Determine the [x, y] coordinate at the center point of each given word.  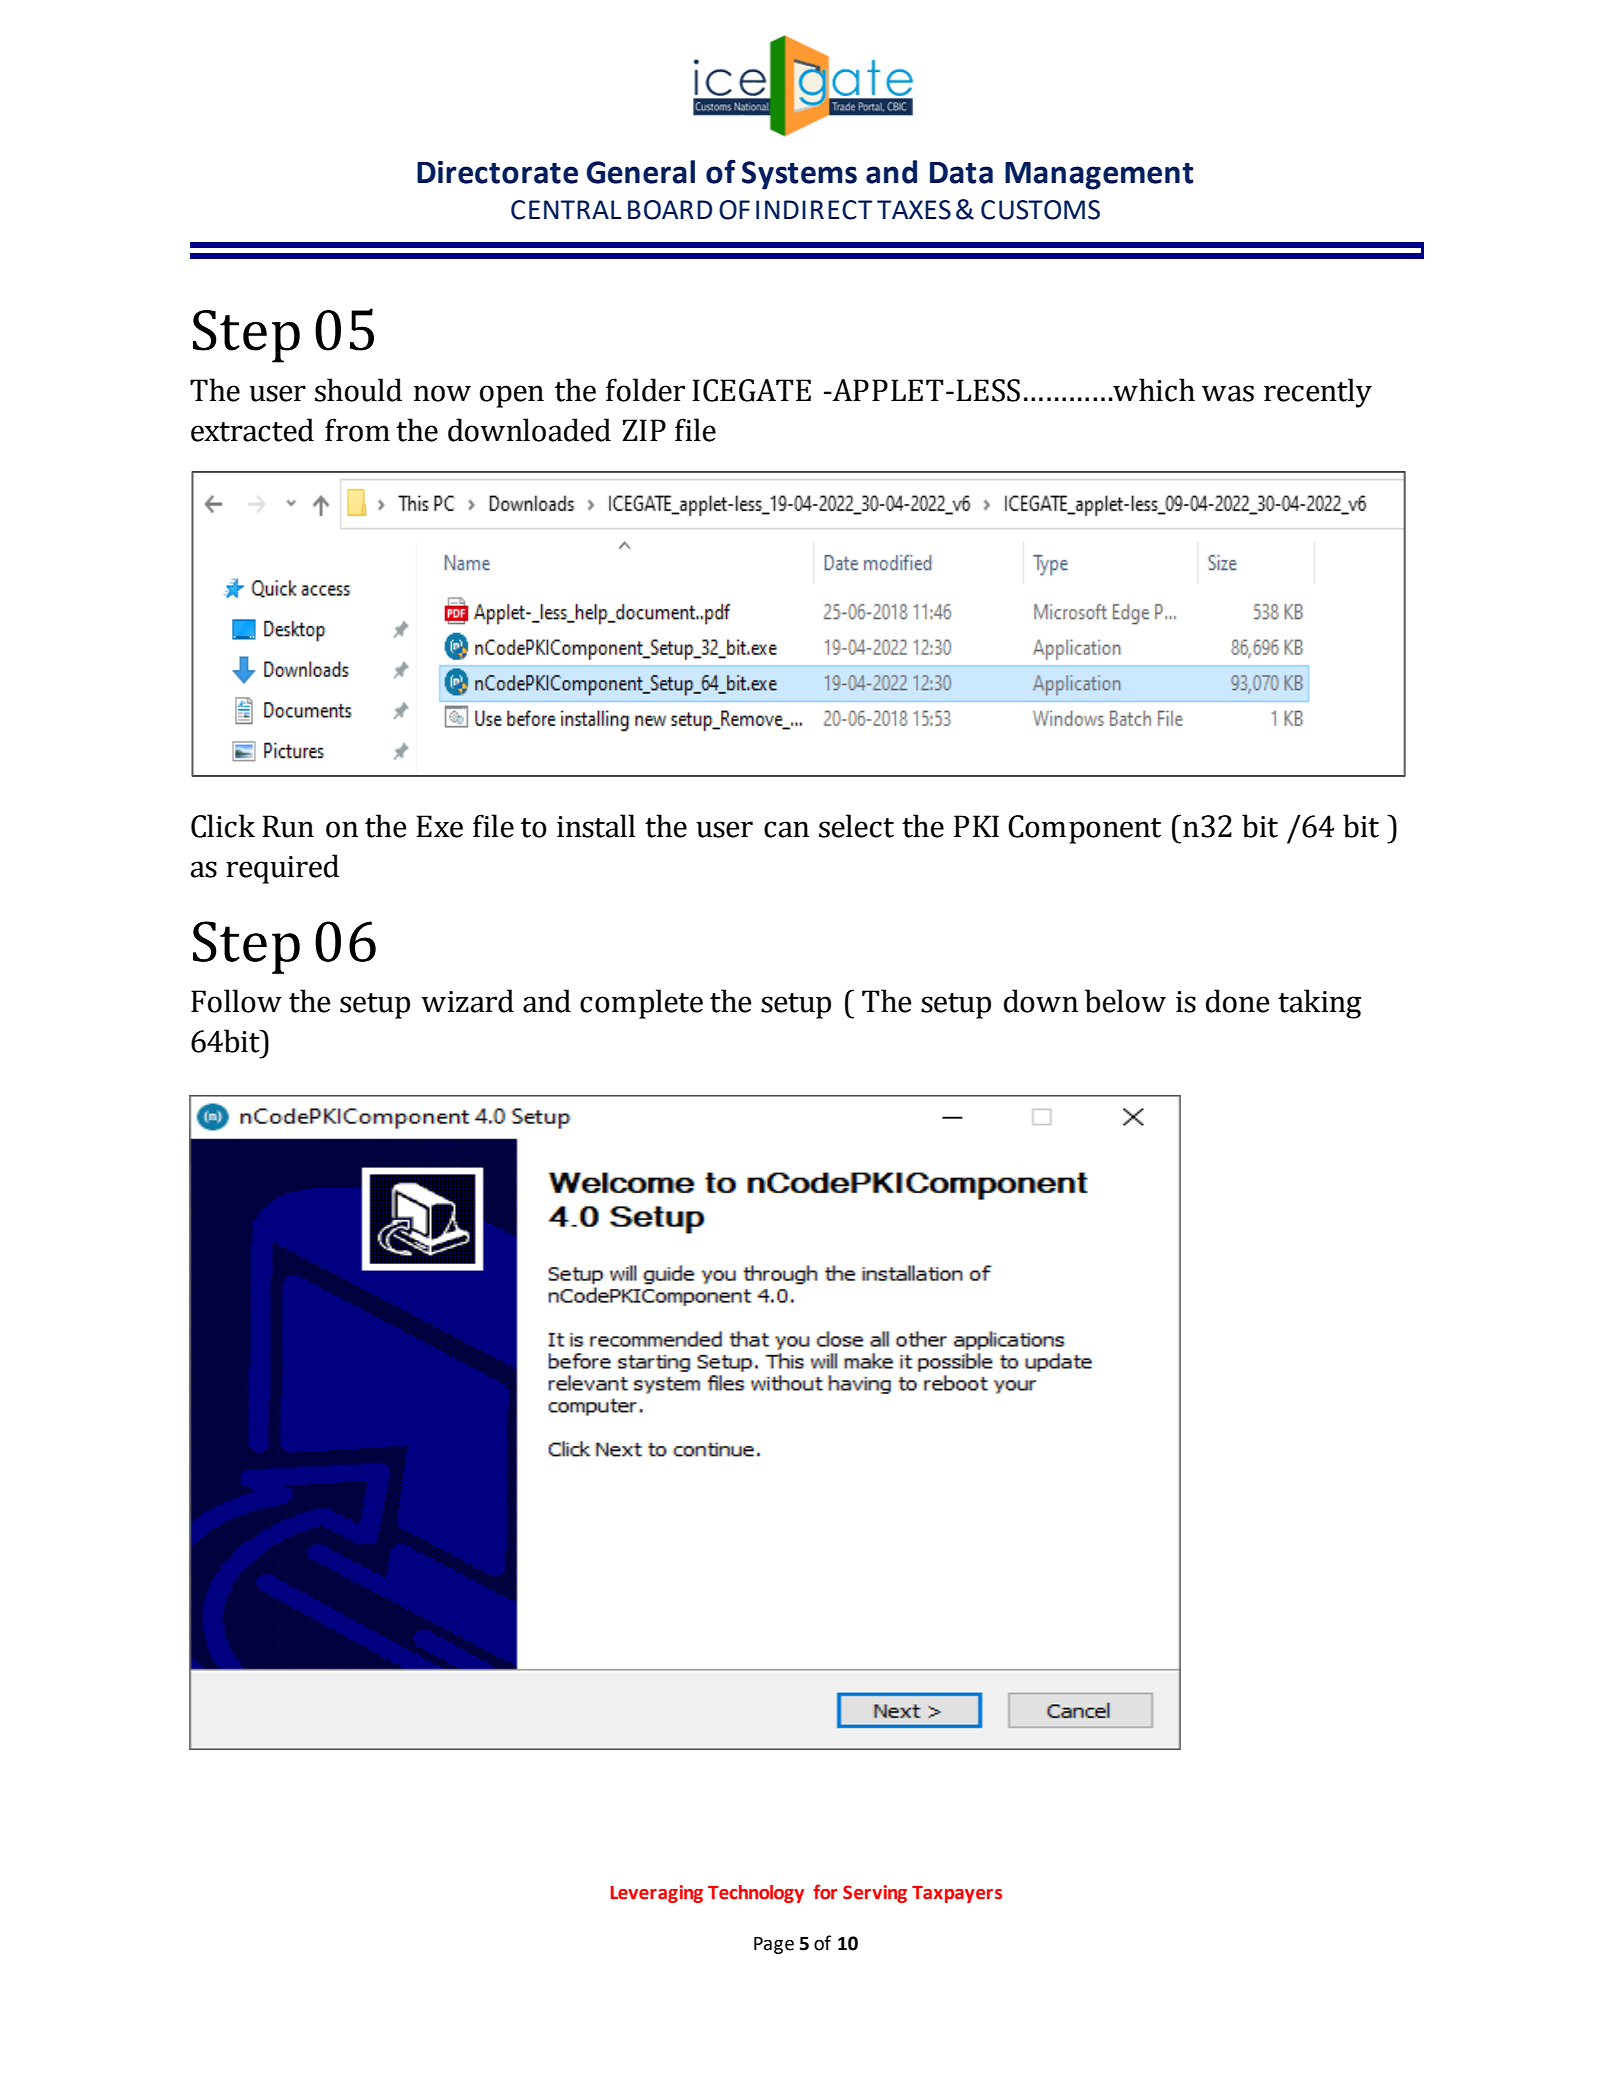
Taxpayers [957, 1894]
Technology [756, 1894]
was [1228, 393]
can [786, 829]
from [357, 430]
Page [774, 1945]
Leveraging [656, 1894]
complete [641, 1004]
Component [1084, 829]
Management [1099, 176]
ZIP [644, 430]
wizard [467, 1001]
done [1238, 1001]
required [282, 869]
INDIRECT [814, 210]
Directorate [497, 172]
